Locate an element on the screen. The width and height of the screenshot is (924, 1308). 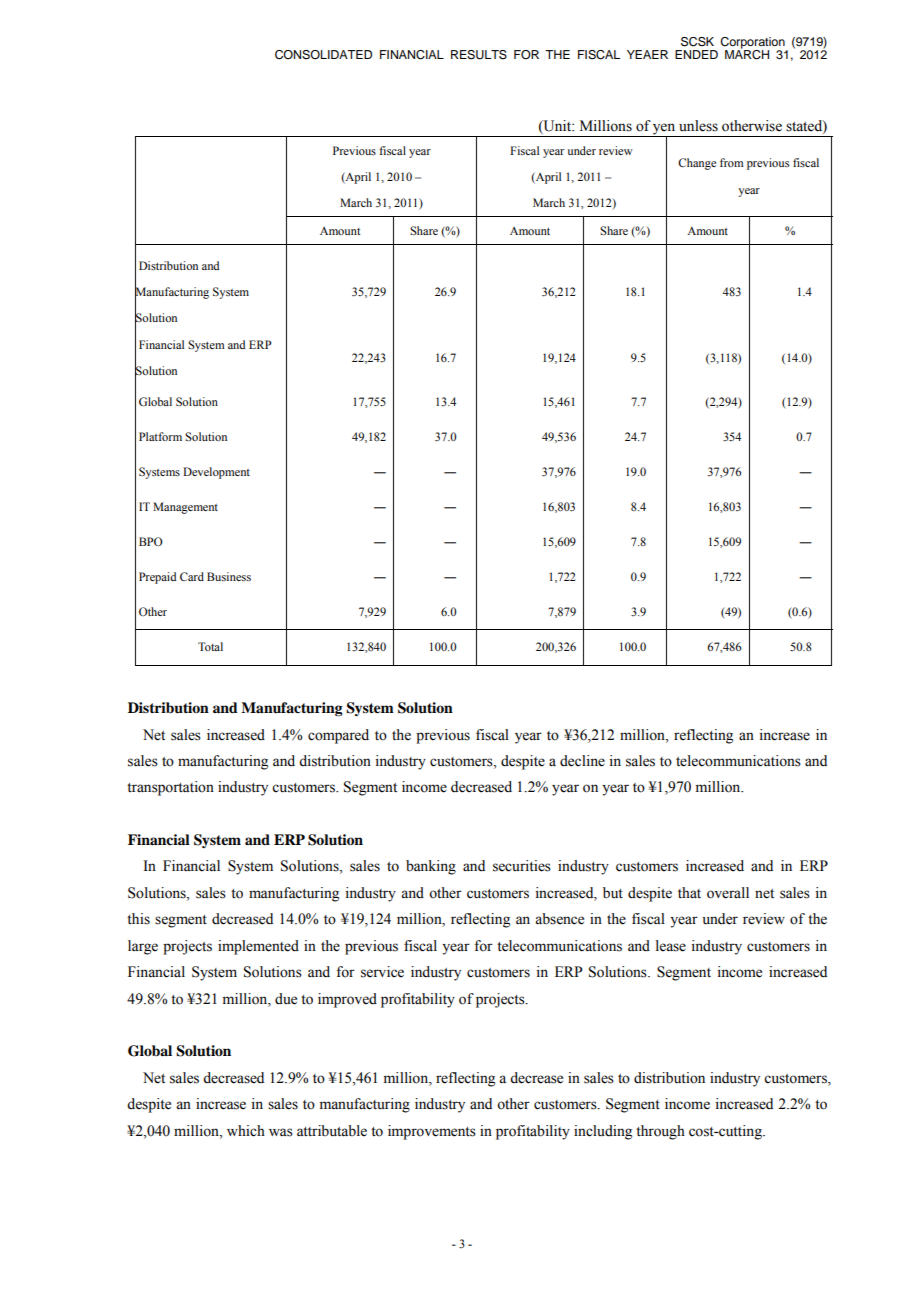
Card is located at coordinates (192, 576).
